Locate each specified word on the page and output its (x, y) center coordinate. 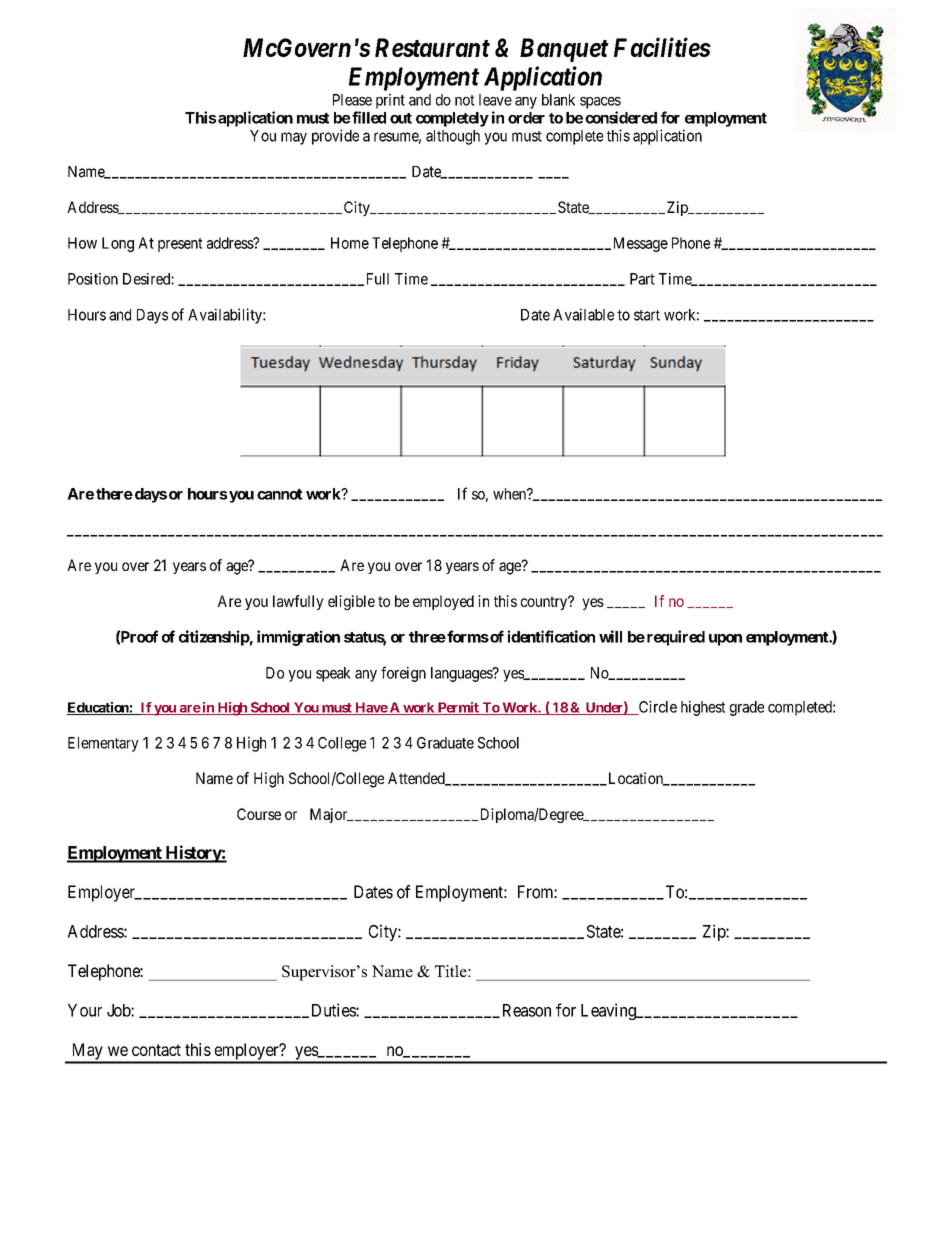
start (647, 315)
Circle (656, 708)
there (114, 494)
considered (621, 117)
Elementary (103, 744)
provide (335, 137)
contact (156, 1050)
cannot (280, 494)
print (390, 101)
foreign (403, 674)
